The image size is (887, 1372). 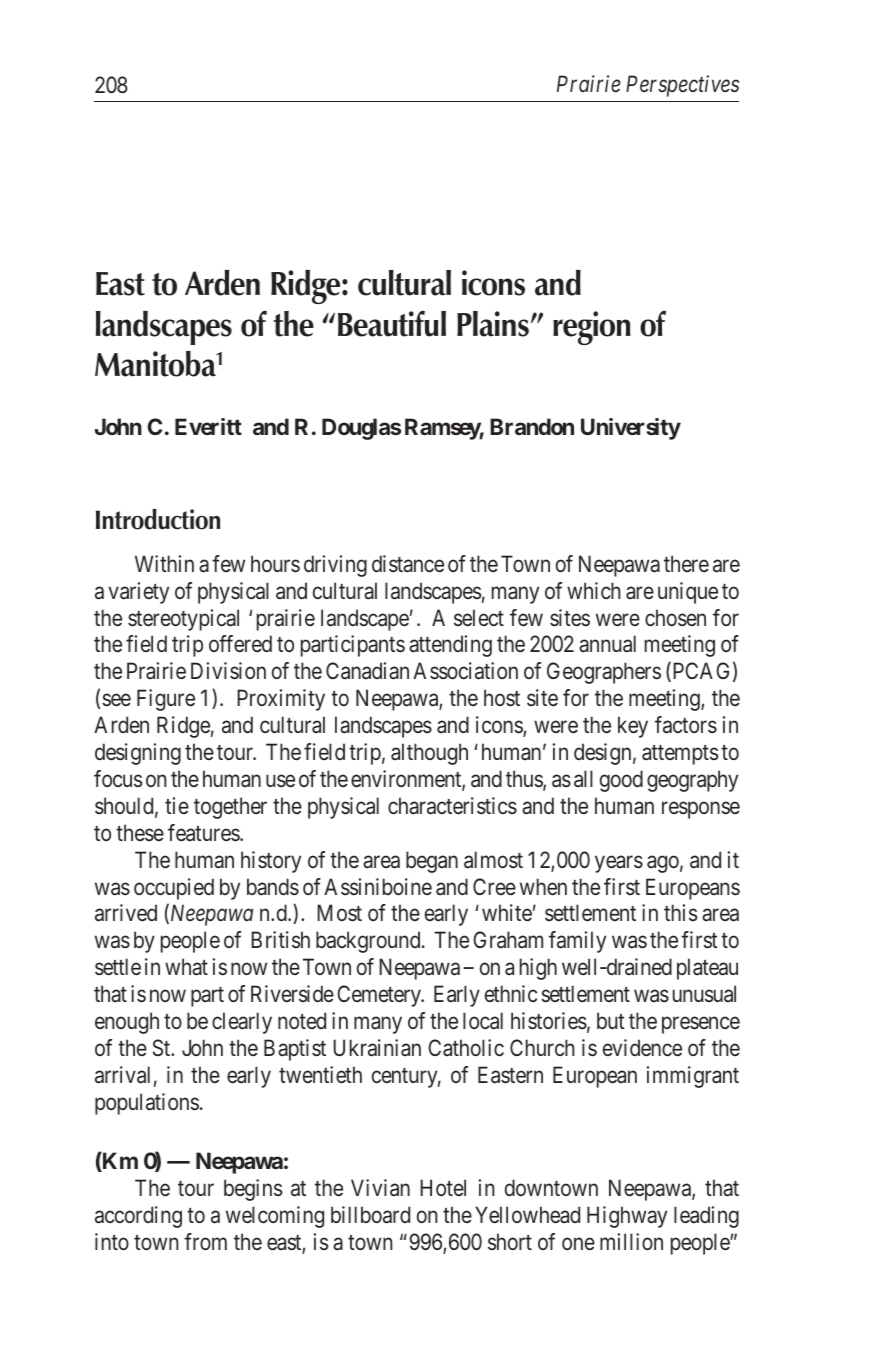 I want to click on Geographers, so click(x=604, y=673).
